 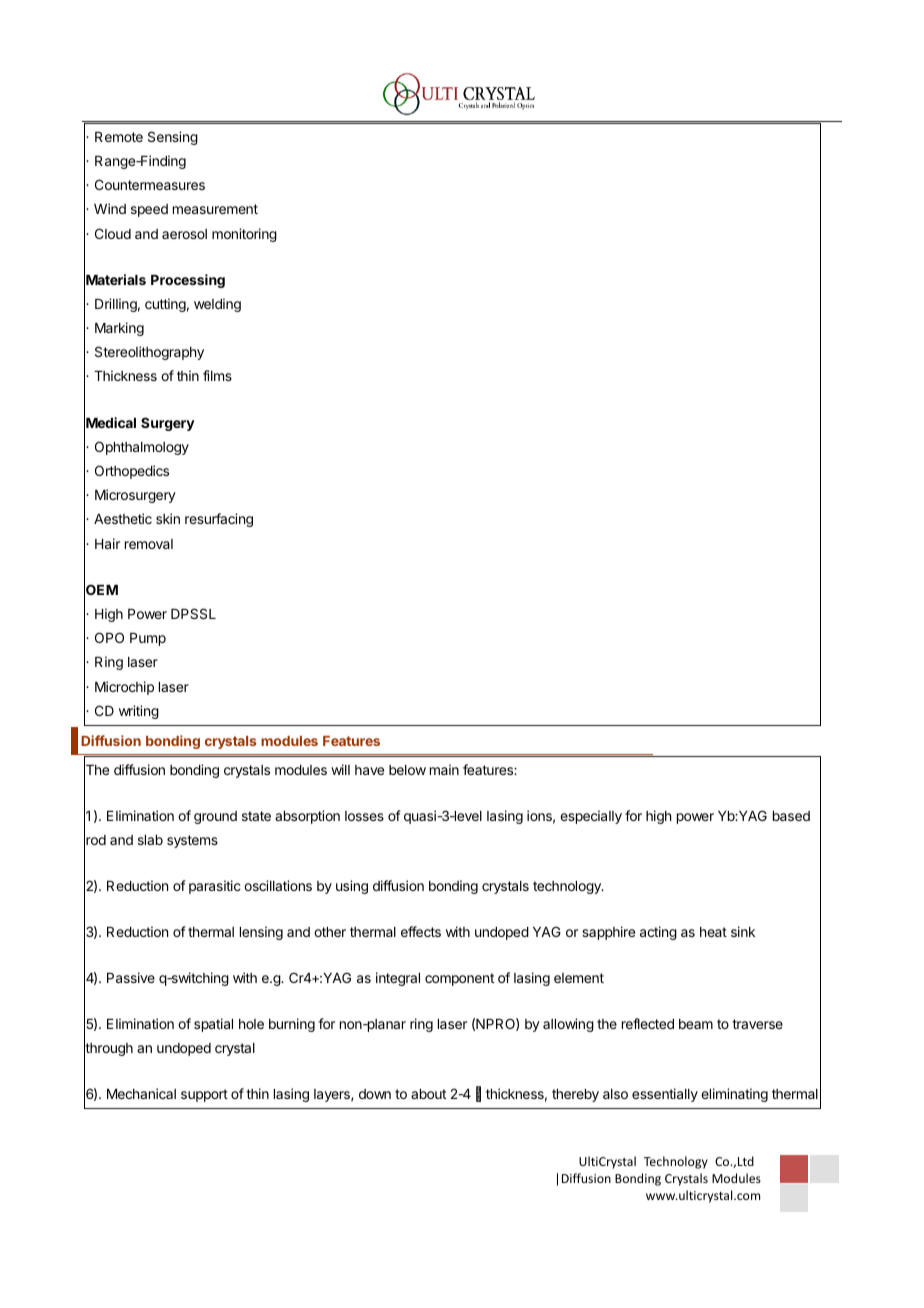 What do you see at coordinates (217, 305) in the document?
I see `welding` at bounding box center [217, 305].
